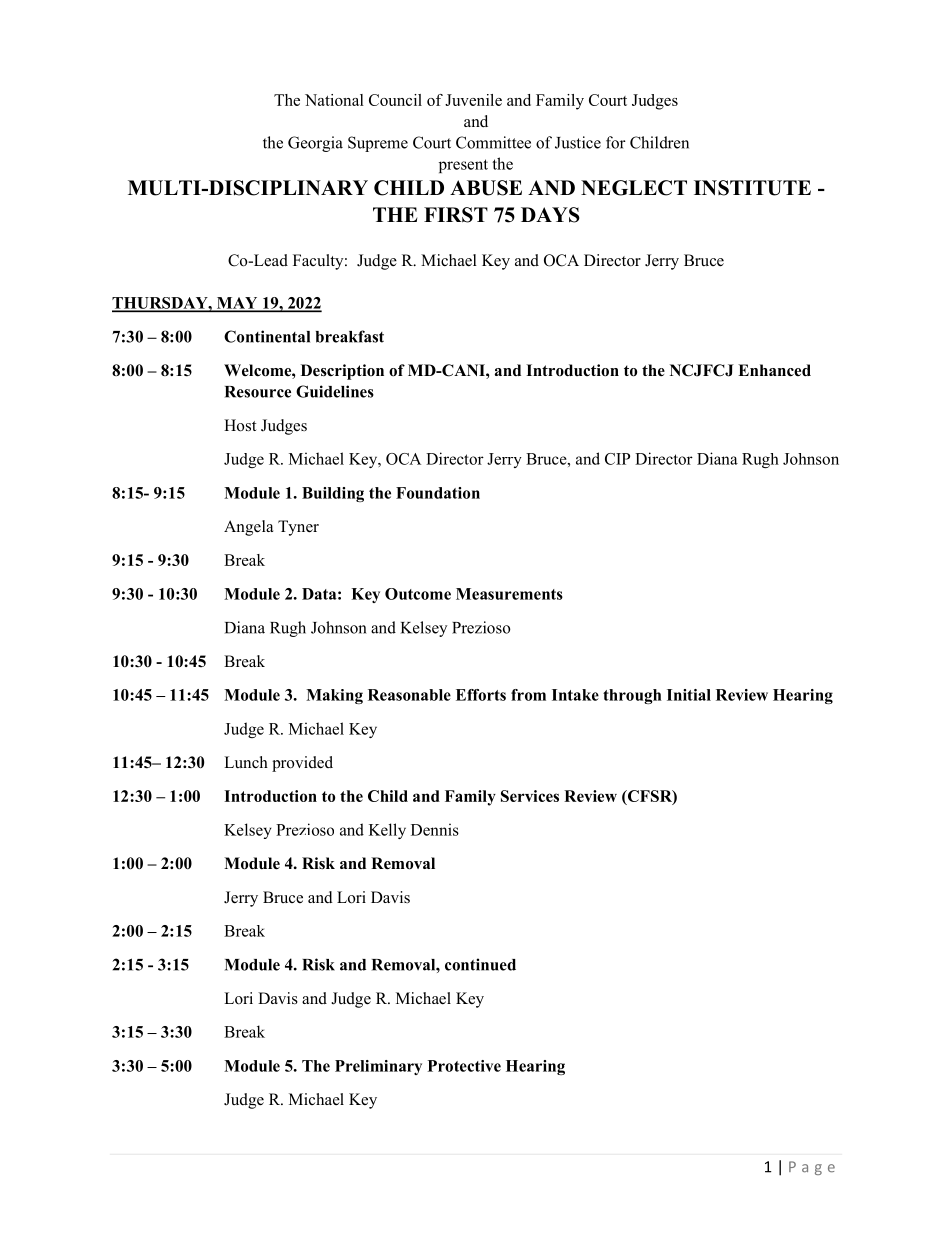 This screenshot has height=1233, width=952. Describe the element at coordinates (752, 188) in the screenshot. I see `INSTITUTE` at that location.
